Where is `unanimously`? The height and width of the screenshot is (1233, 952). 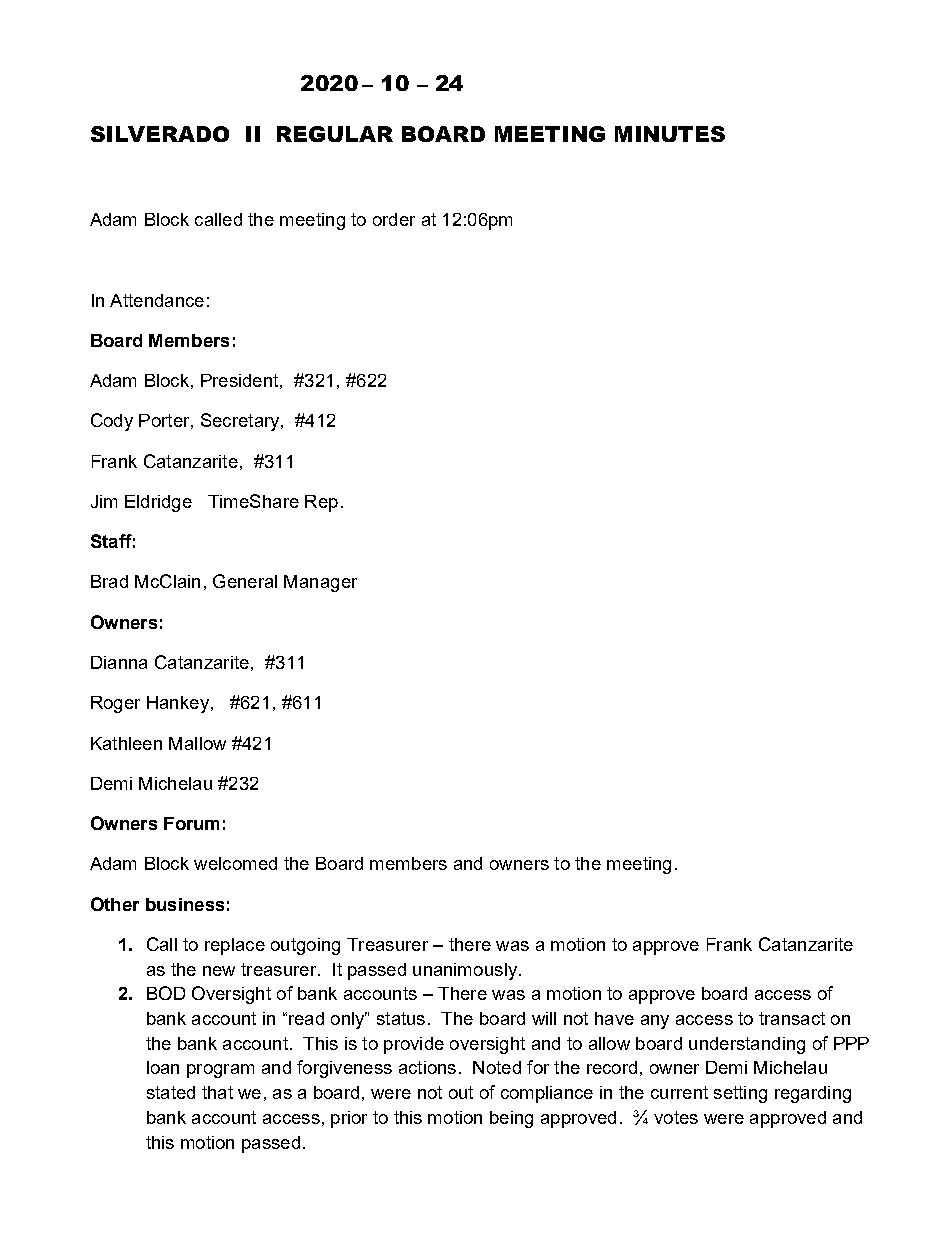 unanimously is located at coordinates (465, 971).
